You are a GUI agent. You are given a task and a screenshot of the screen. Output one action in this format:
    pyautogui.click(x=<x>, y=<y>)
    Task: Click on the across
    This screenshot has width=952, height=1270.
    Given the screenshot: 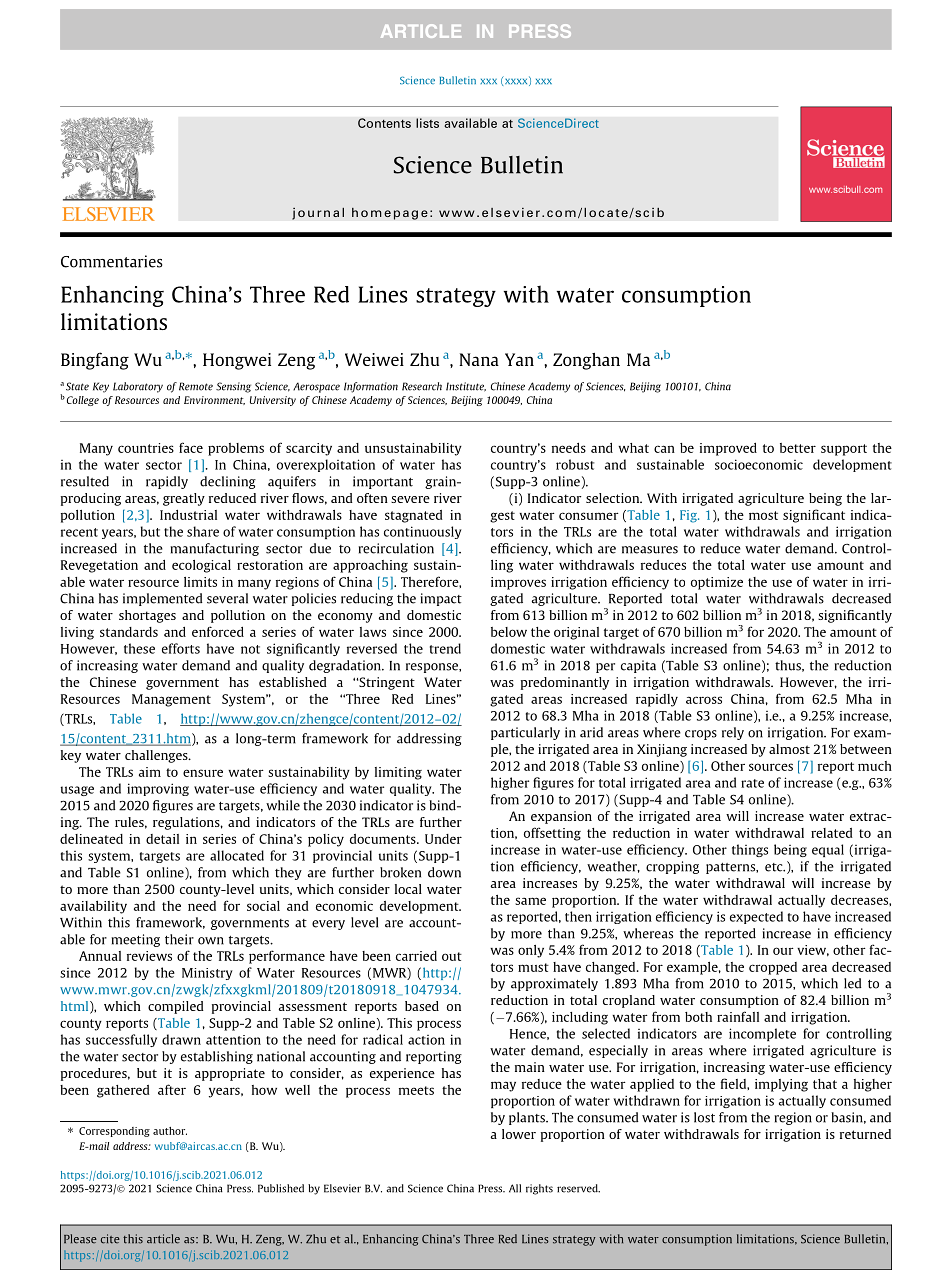 What is the action you would take?
    pyautogui.click(x=704, y=700)
